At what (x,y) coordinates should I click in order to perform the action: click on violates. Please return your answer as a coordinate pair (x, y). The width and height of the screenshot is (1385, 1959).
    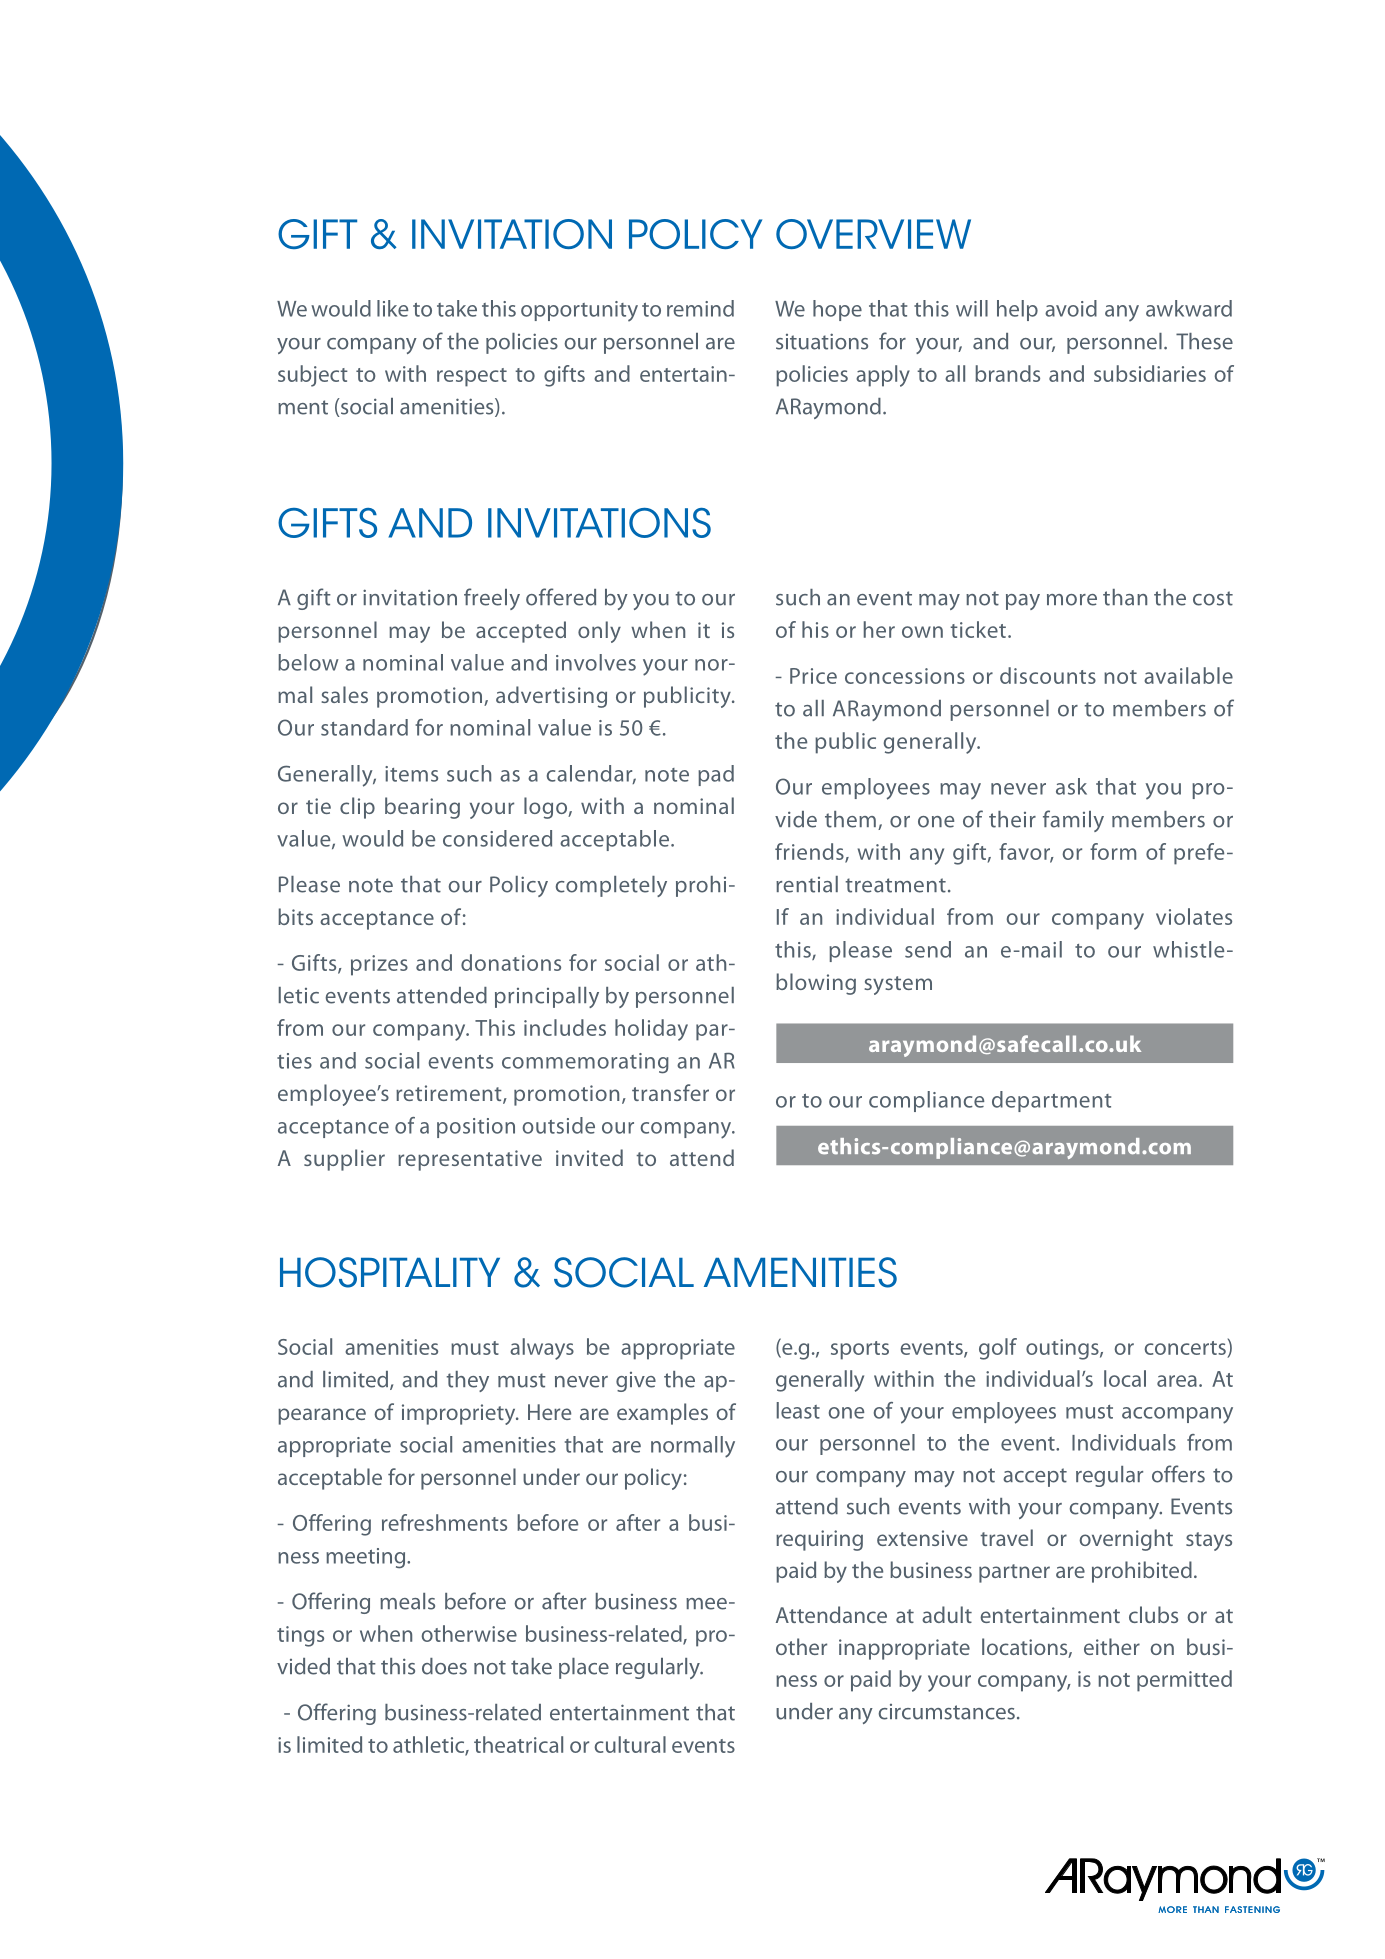
    Looking at the image, I should click on (1194, 916).
